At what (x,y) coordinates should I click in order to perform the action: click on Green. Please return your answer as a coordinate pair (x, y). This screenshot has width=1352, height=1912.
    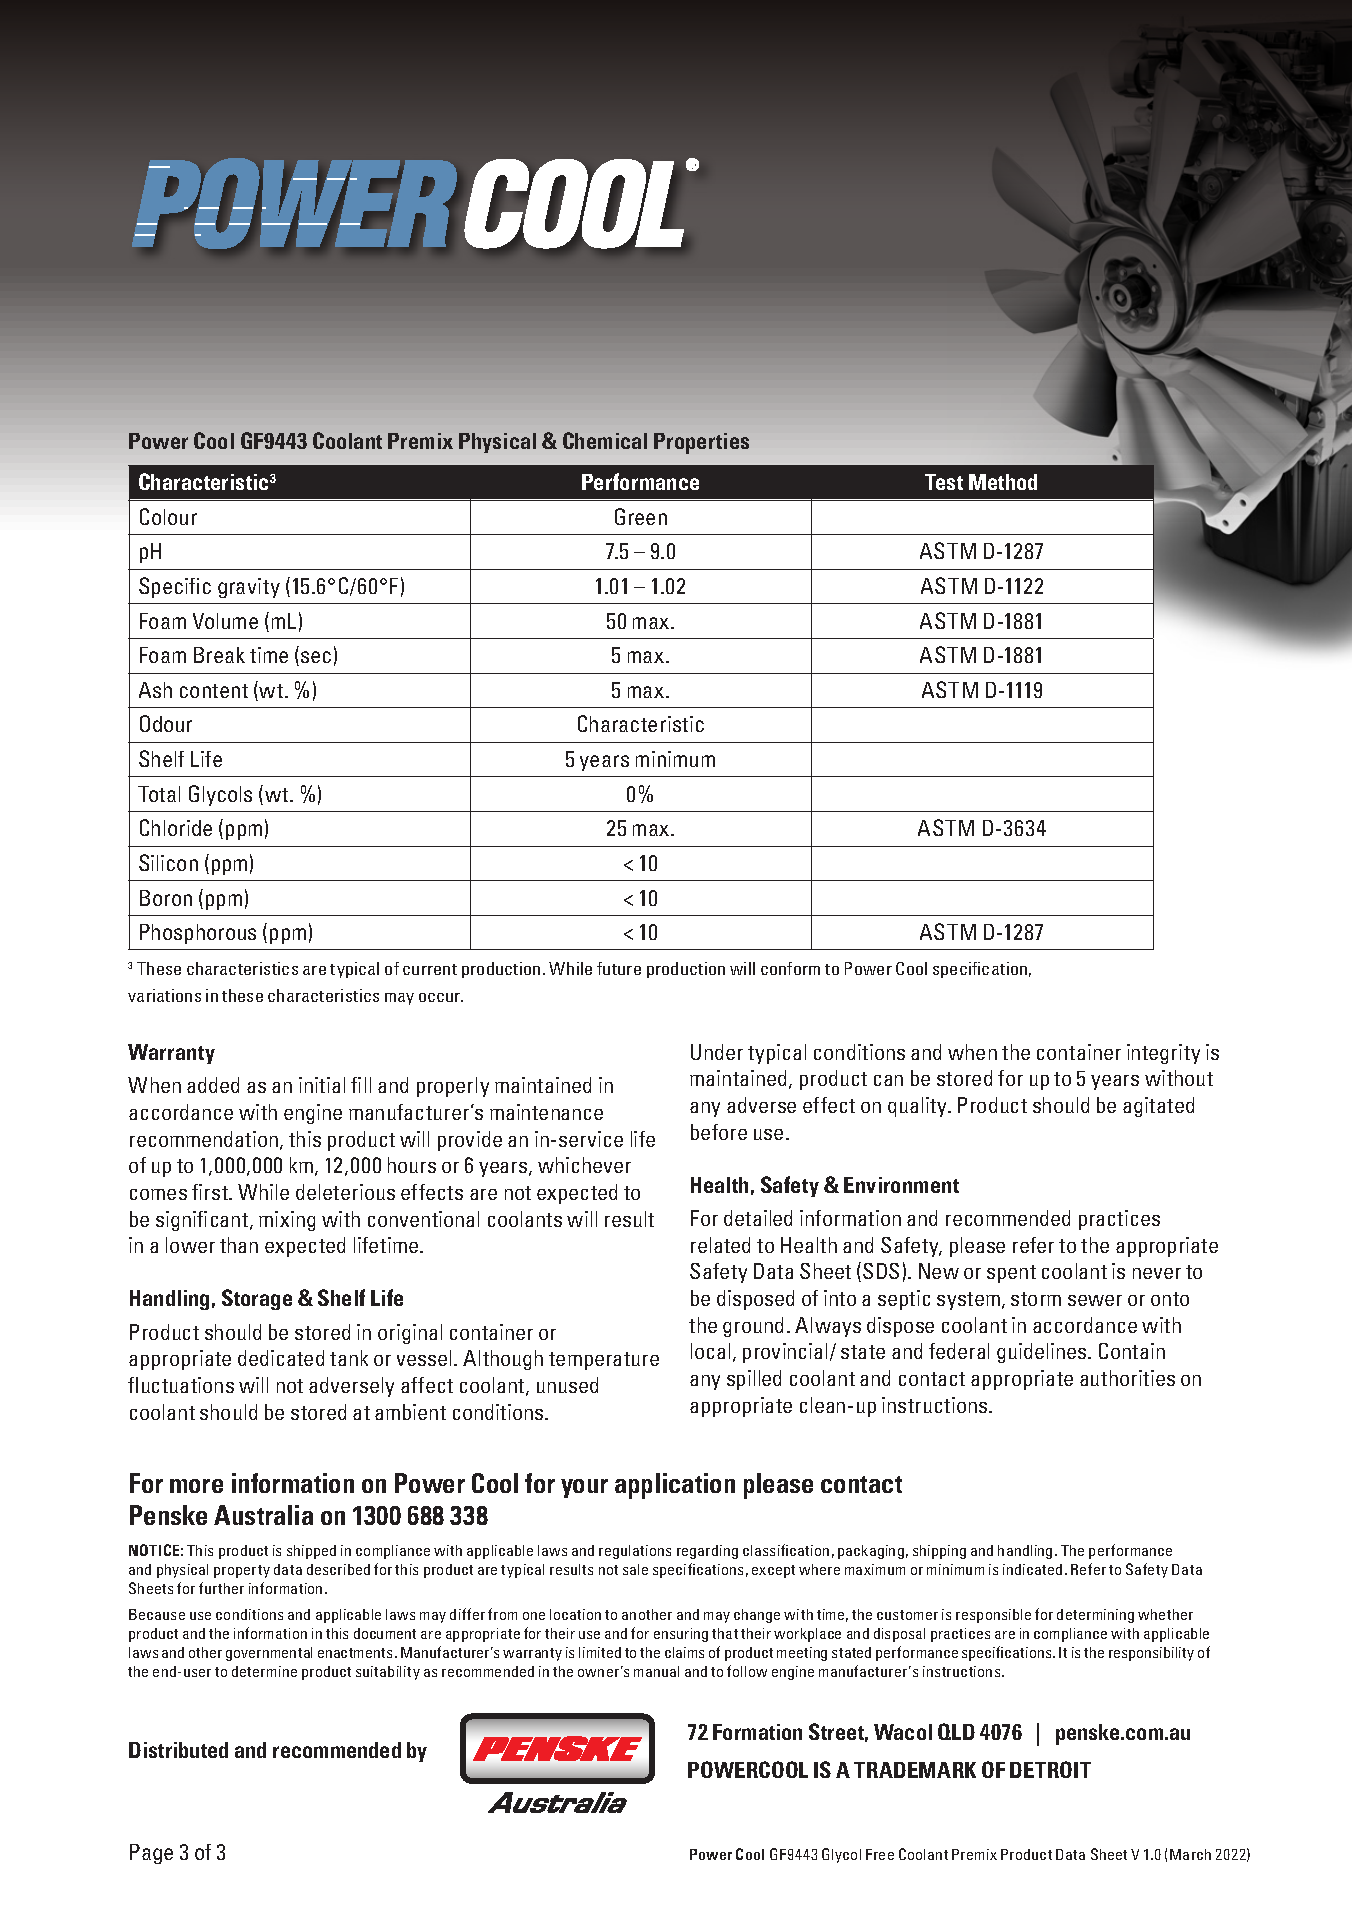
    Looking at the image, I should click on (641, 516).
